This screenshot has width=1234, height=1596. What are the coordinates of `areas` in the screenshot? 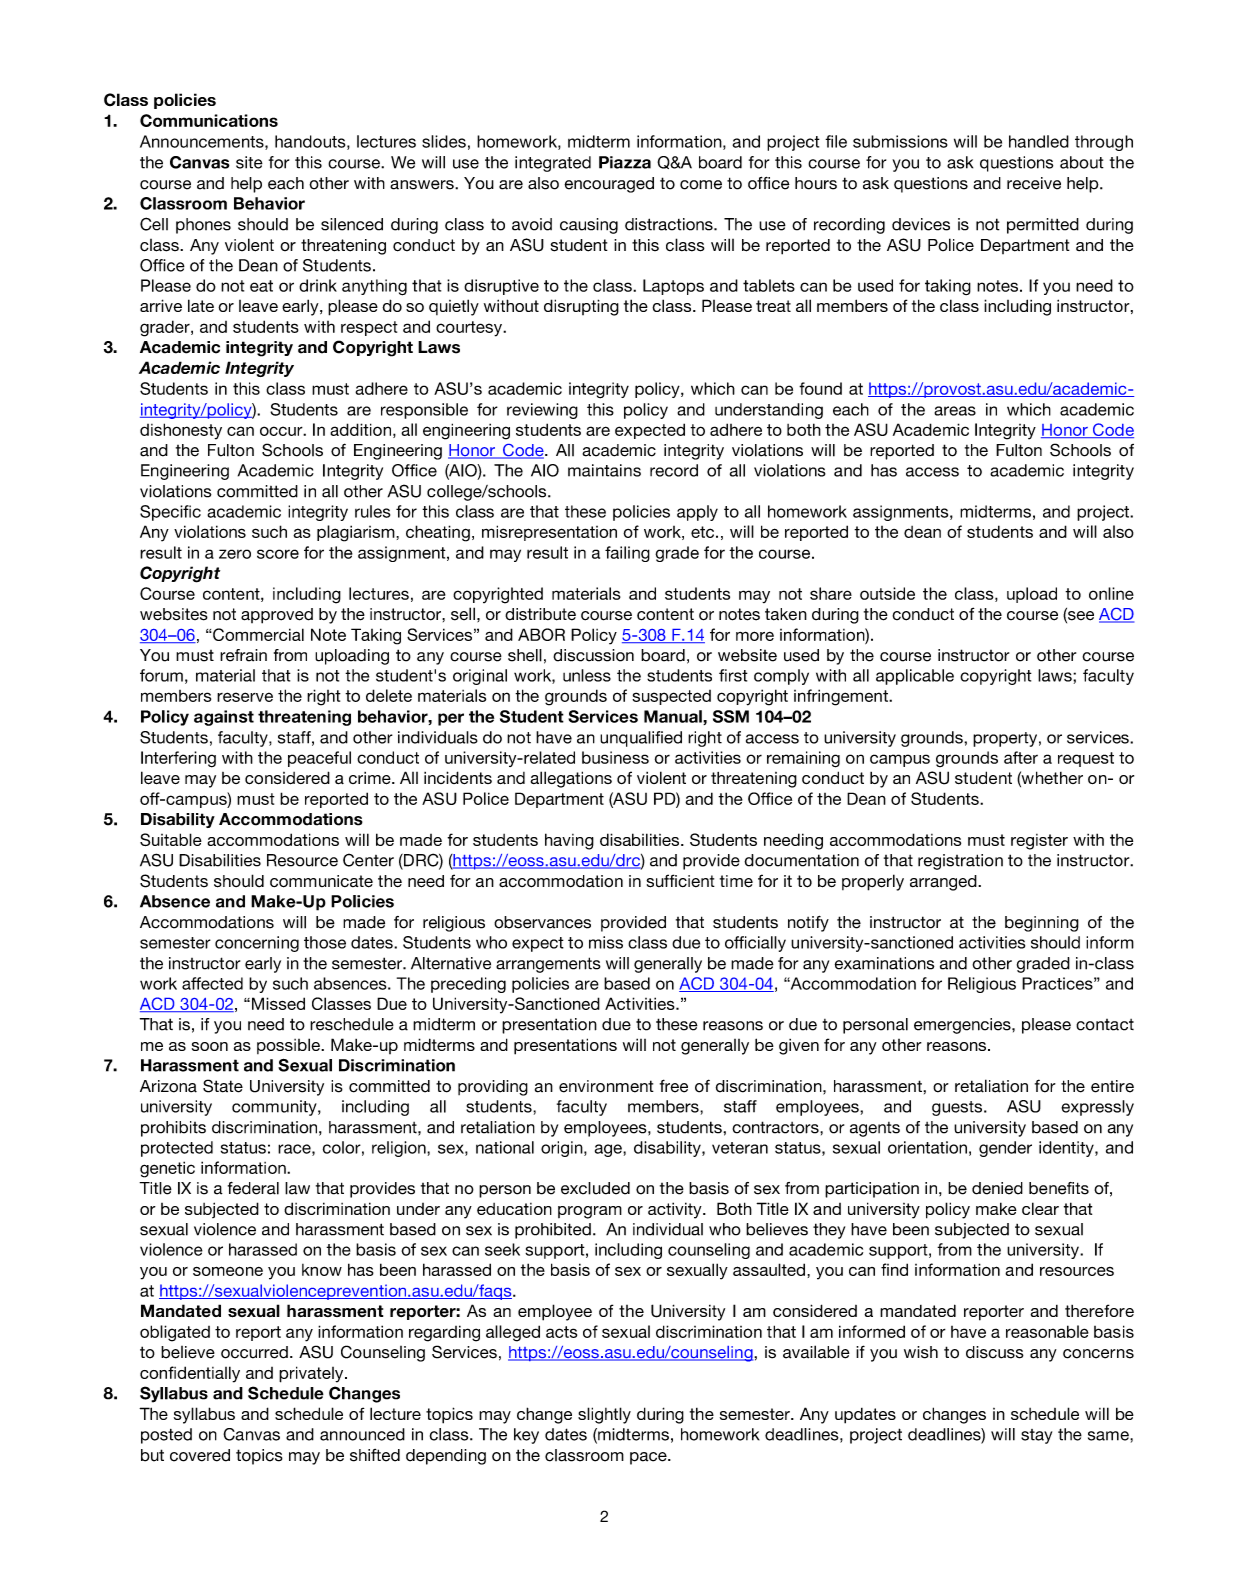 It's located at (955, 411).
